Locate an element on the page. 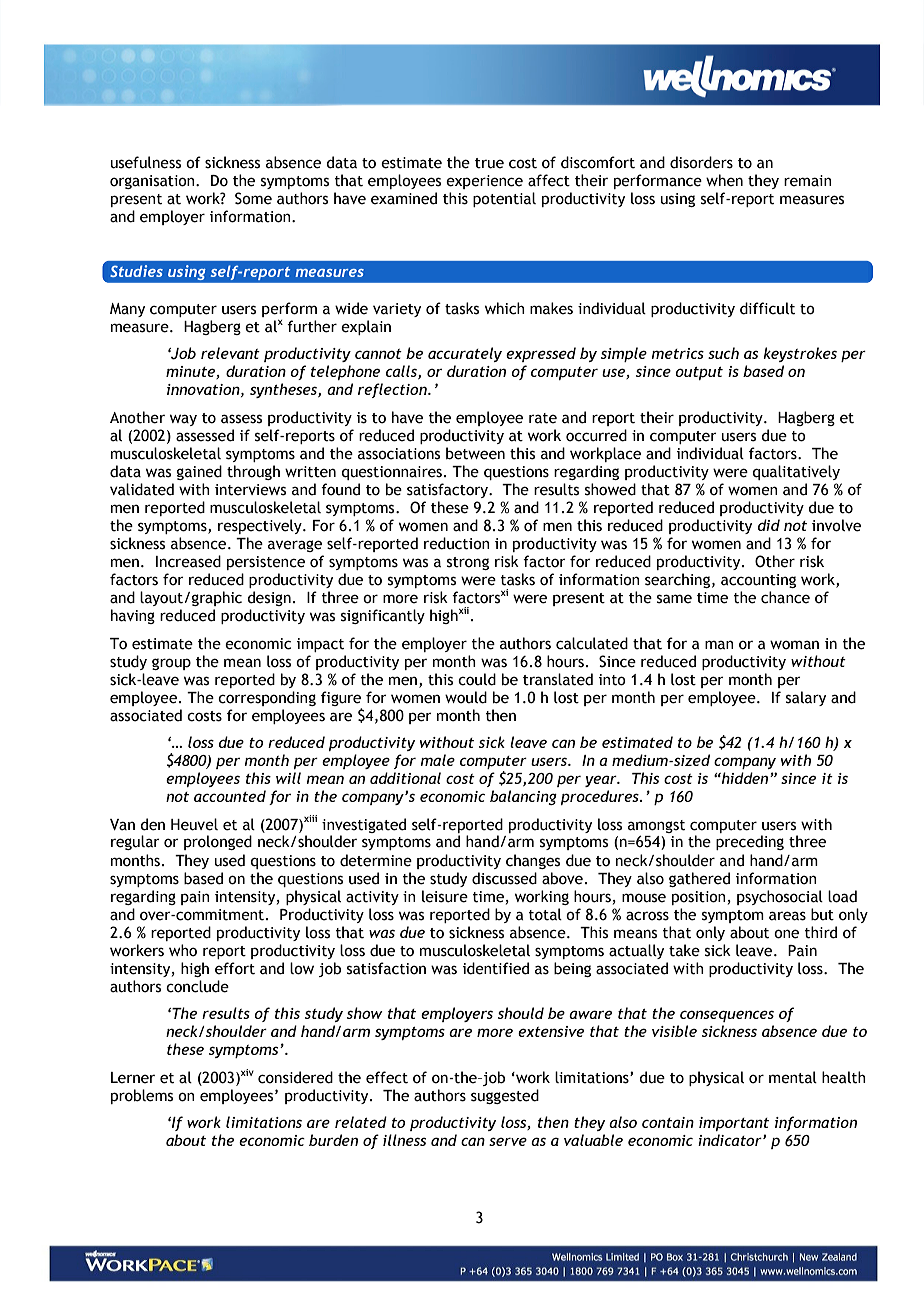 The height and width of the document is (1308, 924). Some is located at coordinates (253, 198).
